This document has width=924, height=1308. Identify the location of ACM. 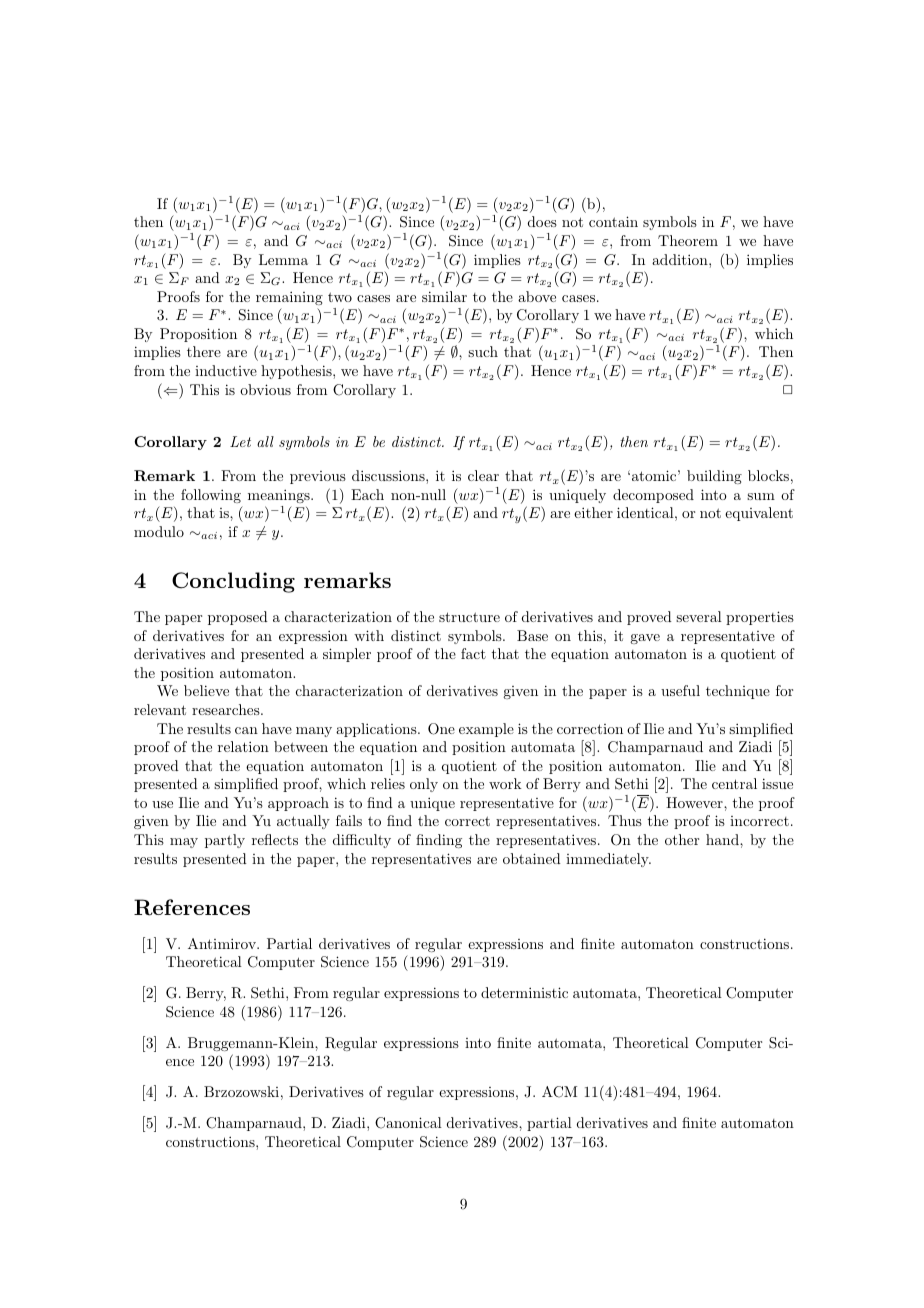
(559, 1092).
